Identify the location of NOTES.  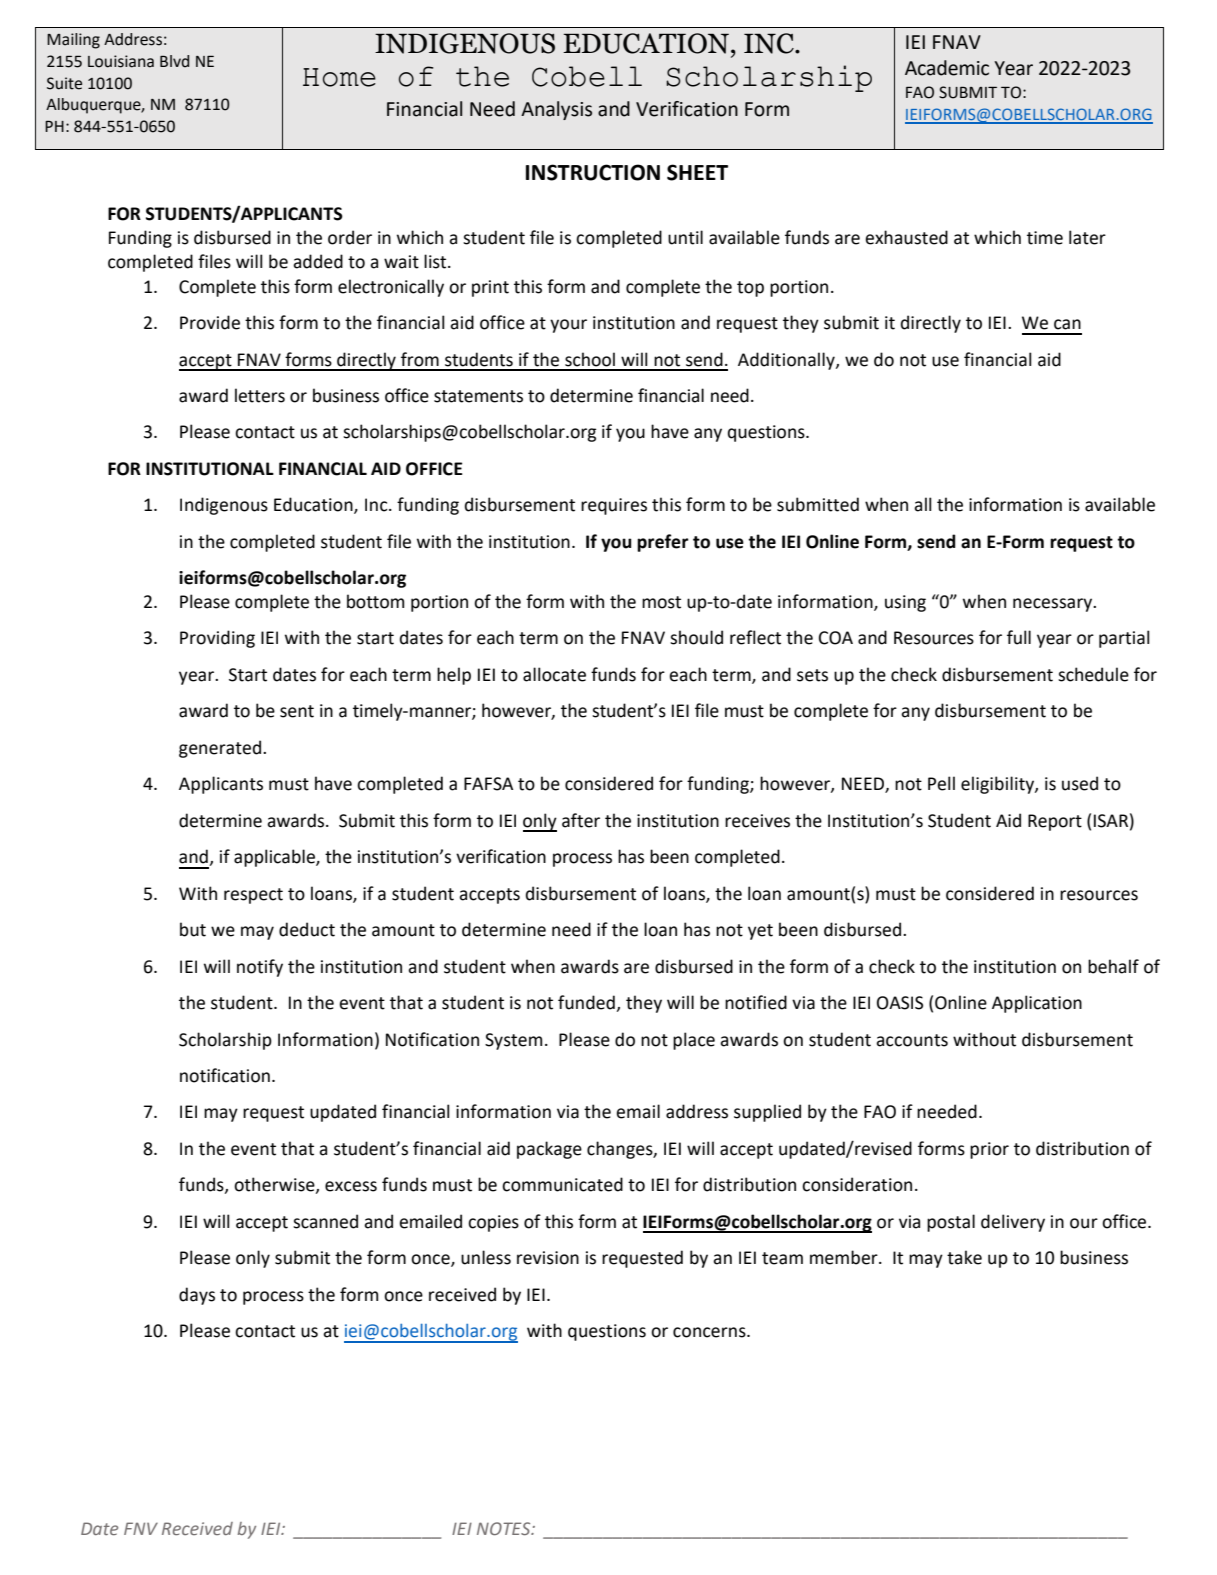
(505, 1528).
